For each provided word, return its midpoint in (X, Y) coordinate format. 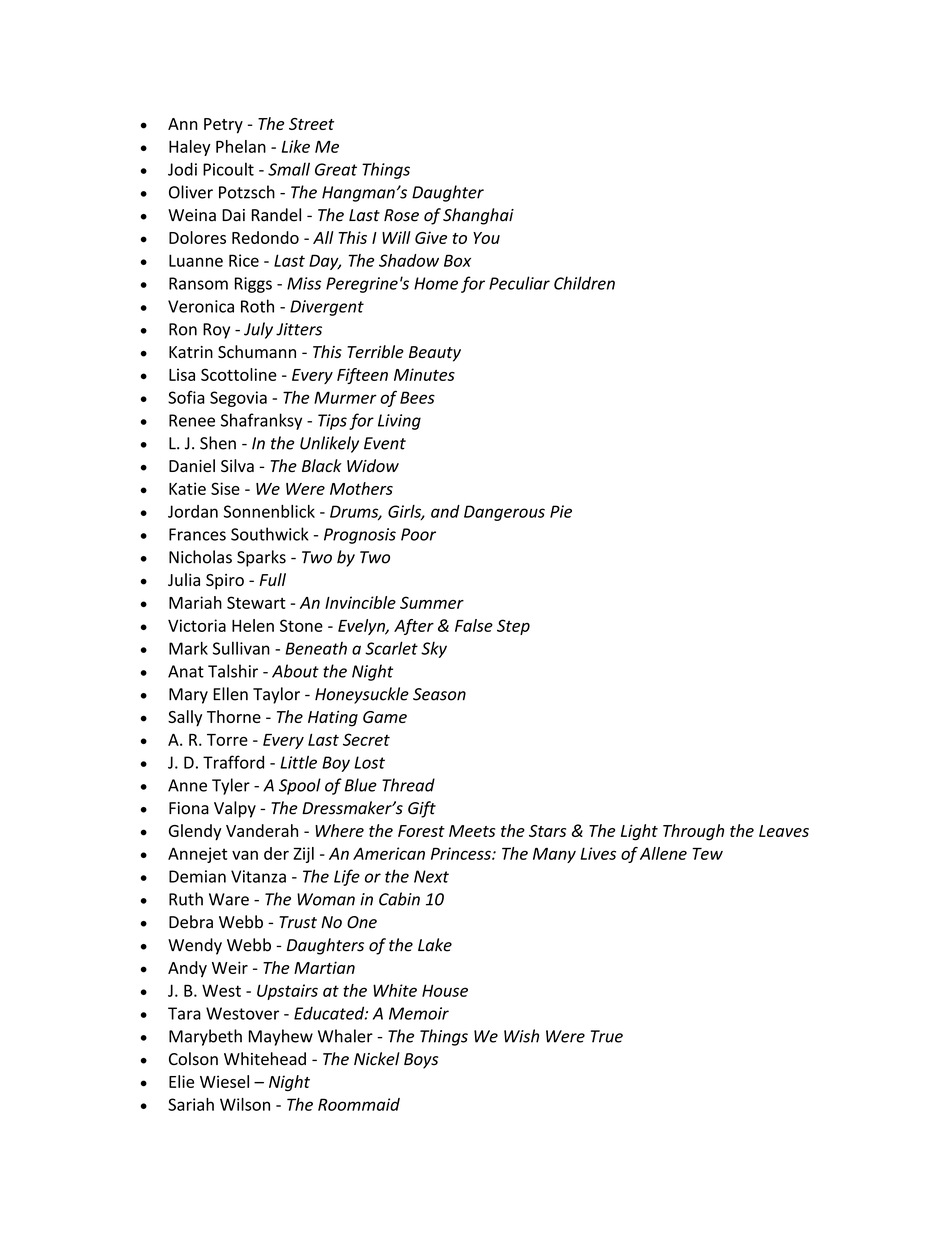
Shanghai (478, 216)
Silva (237, 465)
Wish (521, 1036)
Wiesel (224, 1081)
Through (693, 832)
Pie (561, 511)
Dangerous (504, 513)
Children (584, 283)
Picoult (228, 169)
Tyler (231, 786)
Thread (408, 785)
